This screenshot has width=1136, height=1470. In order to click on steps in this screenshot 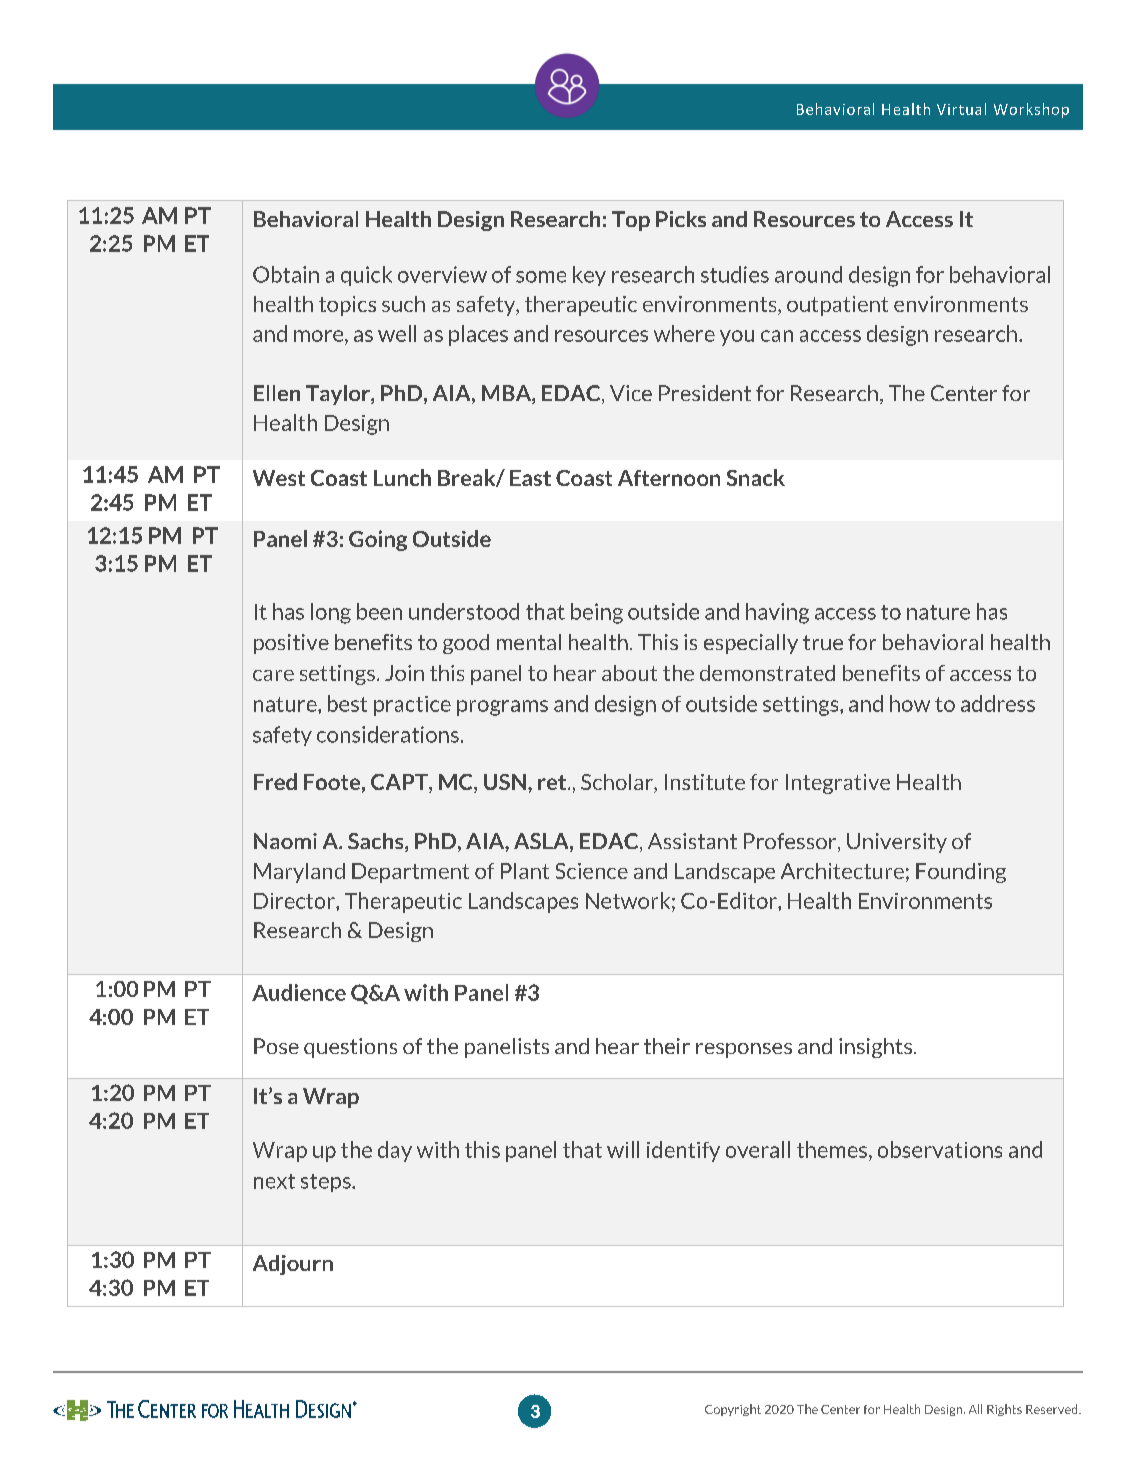, I will do `click(327, 1183)`.
